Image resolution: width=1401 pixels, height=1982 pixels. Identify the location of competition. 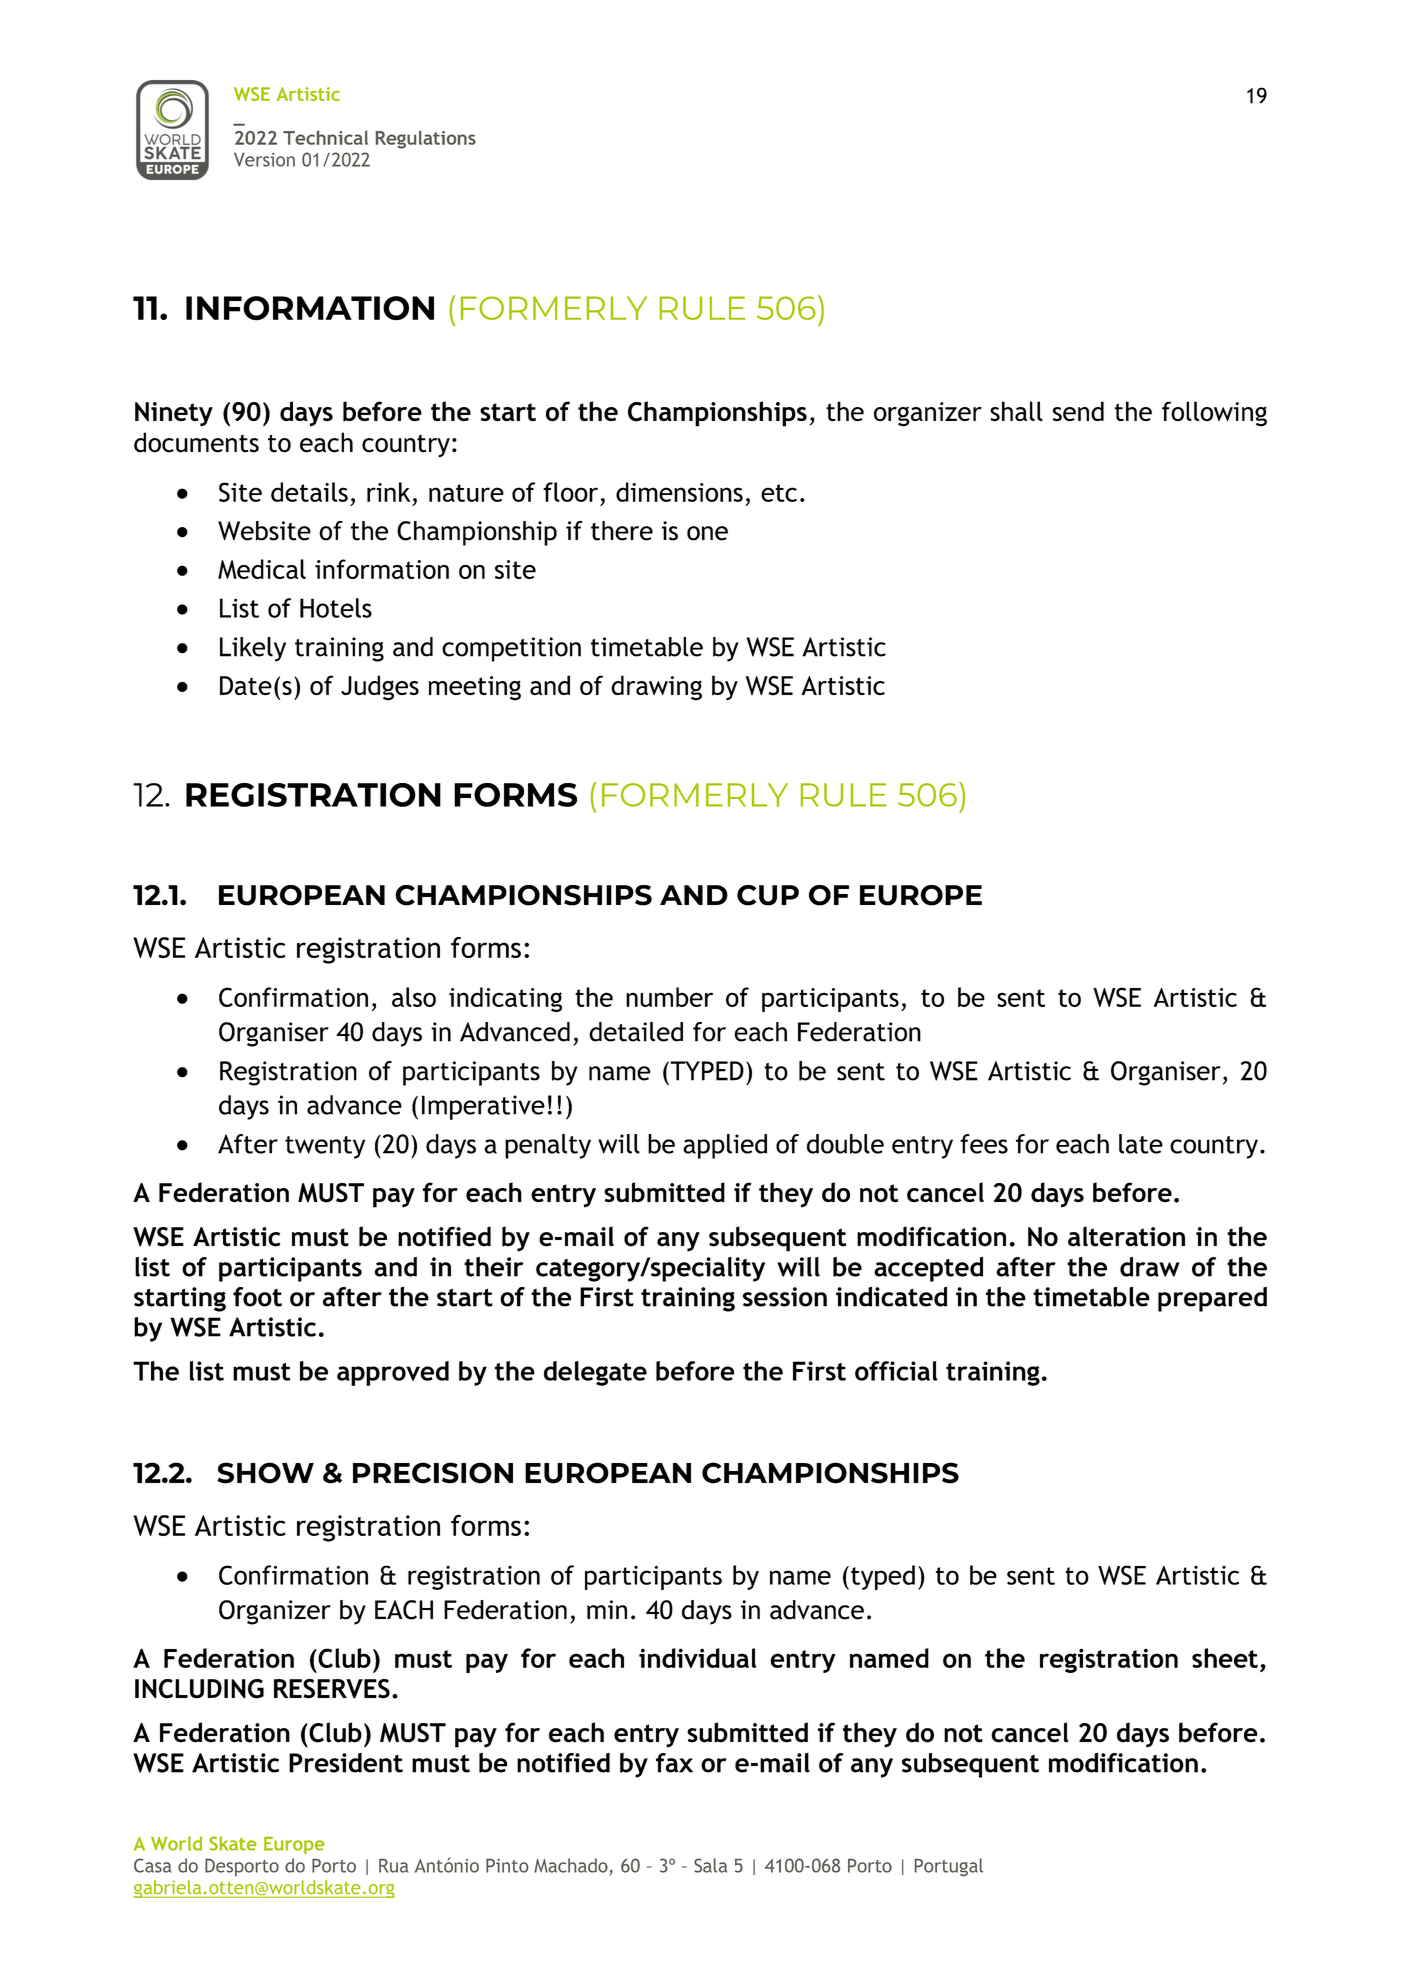
(511, 649).
